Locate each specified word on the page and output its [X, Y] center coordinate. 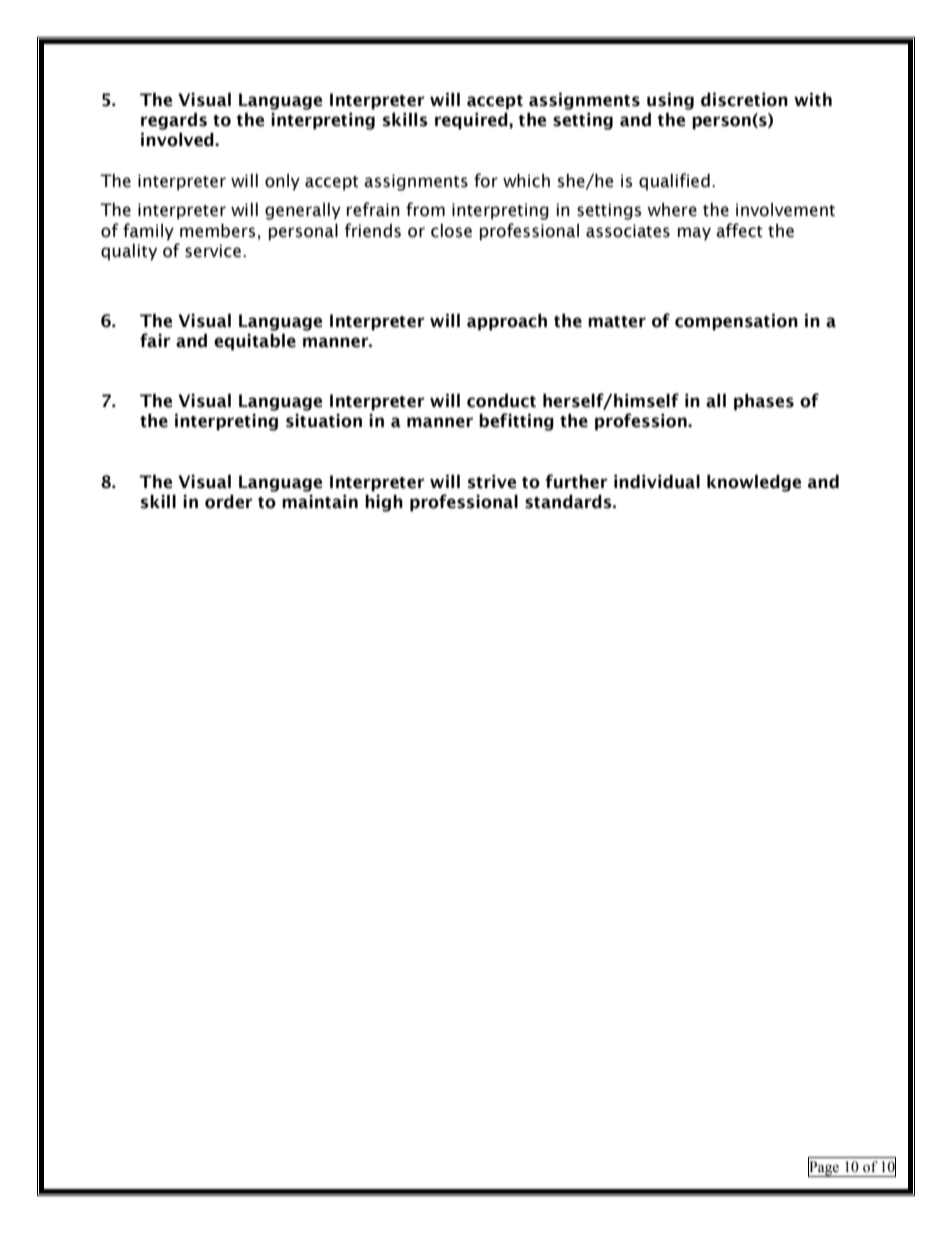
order [229, 502]
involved [178, 140]
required [472, 121]
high [384, 503]
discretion [744, 100]
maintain [320, 502]
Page [824, 1168]
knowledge [754, 483]
